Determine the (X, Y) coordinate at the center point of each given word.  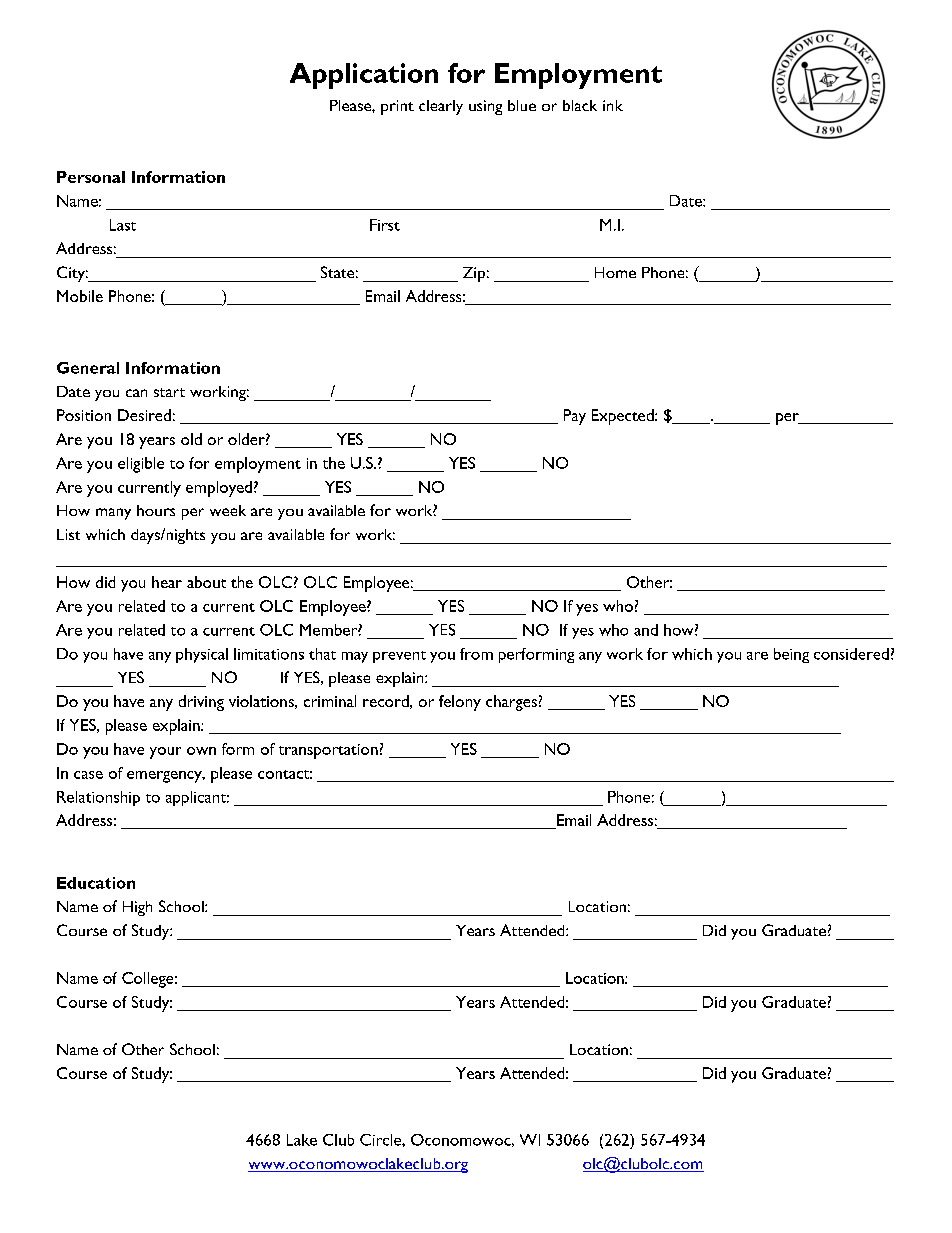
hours (156, 510)
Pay (575, 417)
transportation (328, 751)
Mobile (80, 296)
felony (460, 703)
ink (613, 105)
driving (201, 703)
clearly (441, 107)
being (791, 655)
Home (615, 272)
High (137, 908)
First (385, 225)
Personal (91, 177)
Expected (624, 417)
